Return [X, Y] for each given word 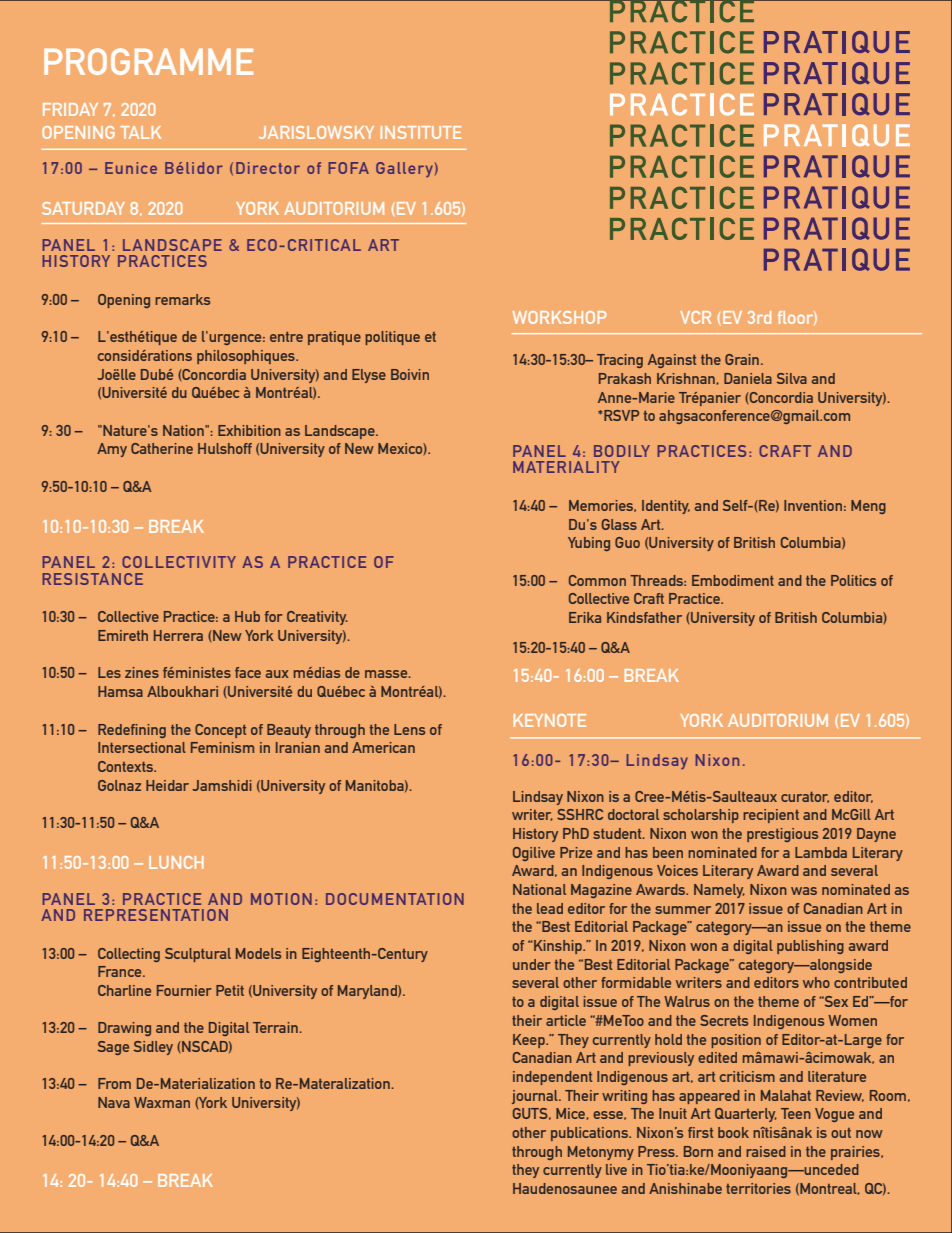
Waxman [162, 1102]
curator [805, 797]
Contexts [126, 766]
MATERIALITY [566, 467]
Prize [576, 852]
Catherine [162, 448]
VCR [695, 317]
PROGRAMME [148, 61]
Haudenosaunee [565, 1188]
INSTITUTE [421, 132]
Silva [792, 378]
